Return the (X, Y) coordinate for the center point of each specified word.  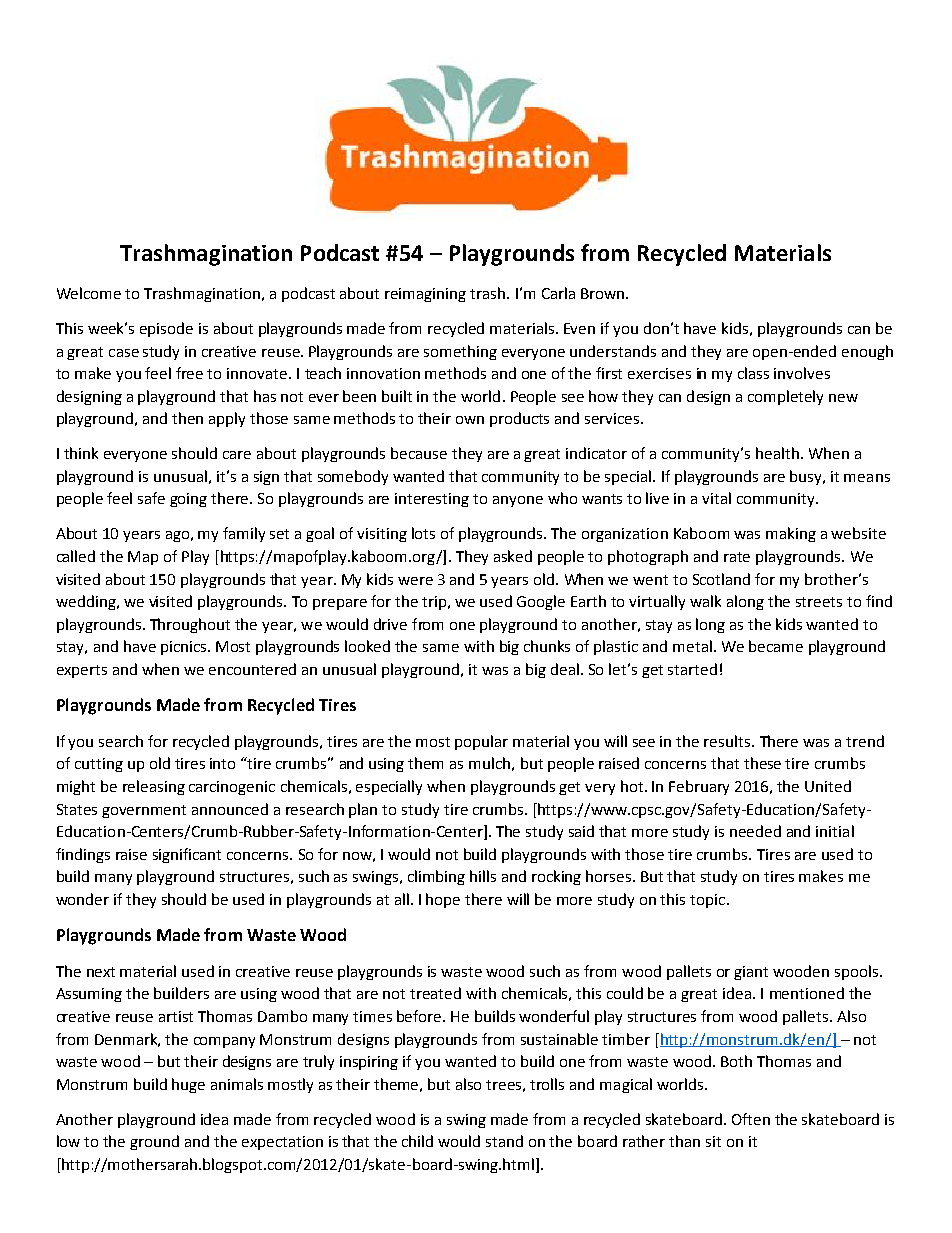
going (188, 500)
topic (707, 901)
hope (443, 900)
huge (188, 1085)
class (753, 373)
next (101, 972)
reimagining (425, 295)
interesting (432, 500)
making (791, 534)
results (727, 741)
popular (481, 742)
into (222, 763)
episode (166, 329)
